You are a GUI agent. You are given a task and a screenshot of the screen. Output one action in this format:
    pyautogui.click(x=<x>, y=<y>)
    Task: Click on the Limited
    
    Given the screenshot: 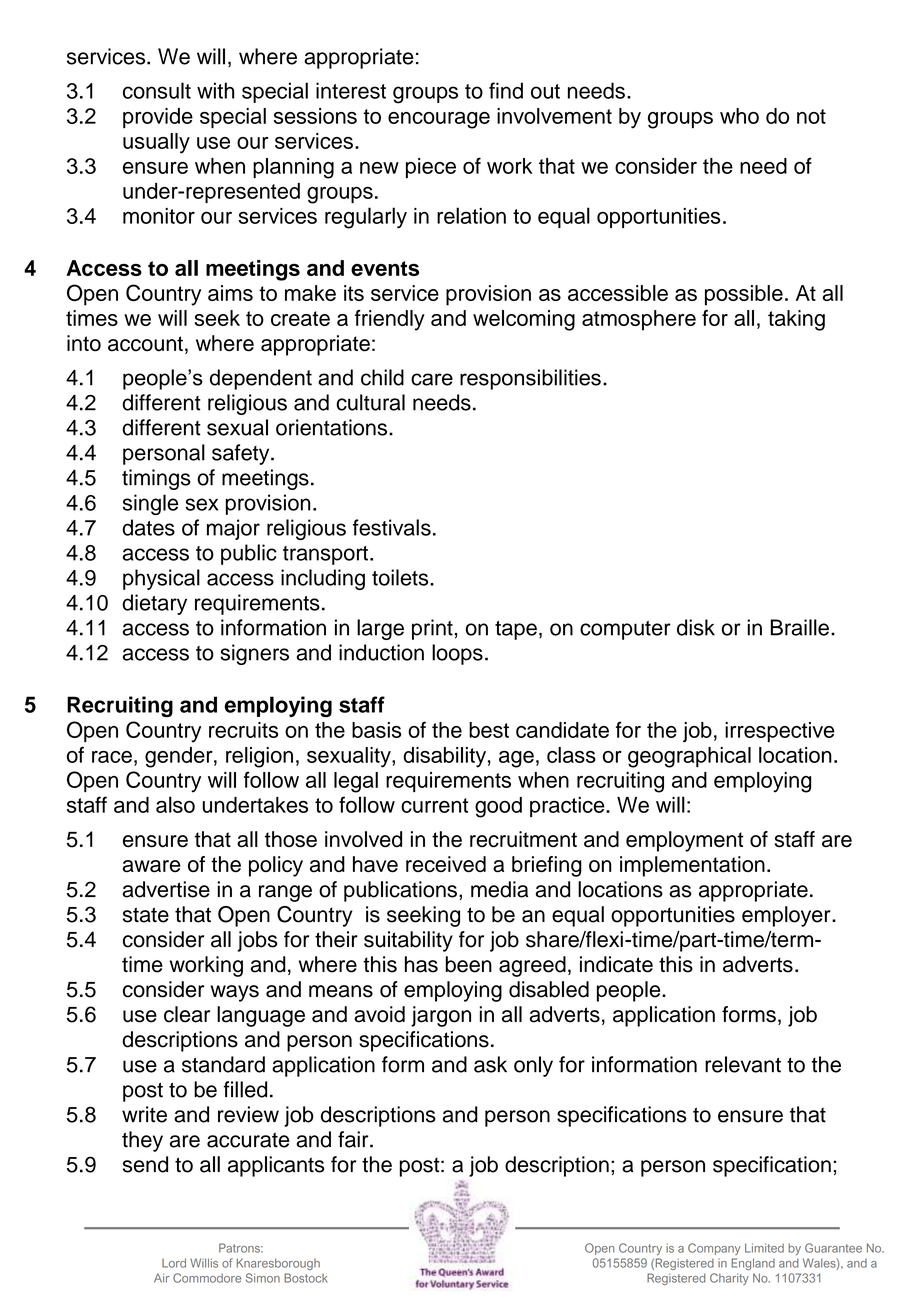 What is the action you would take?
    pyautogui.click(x=764, y=1248)
